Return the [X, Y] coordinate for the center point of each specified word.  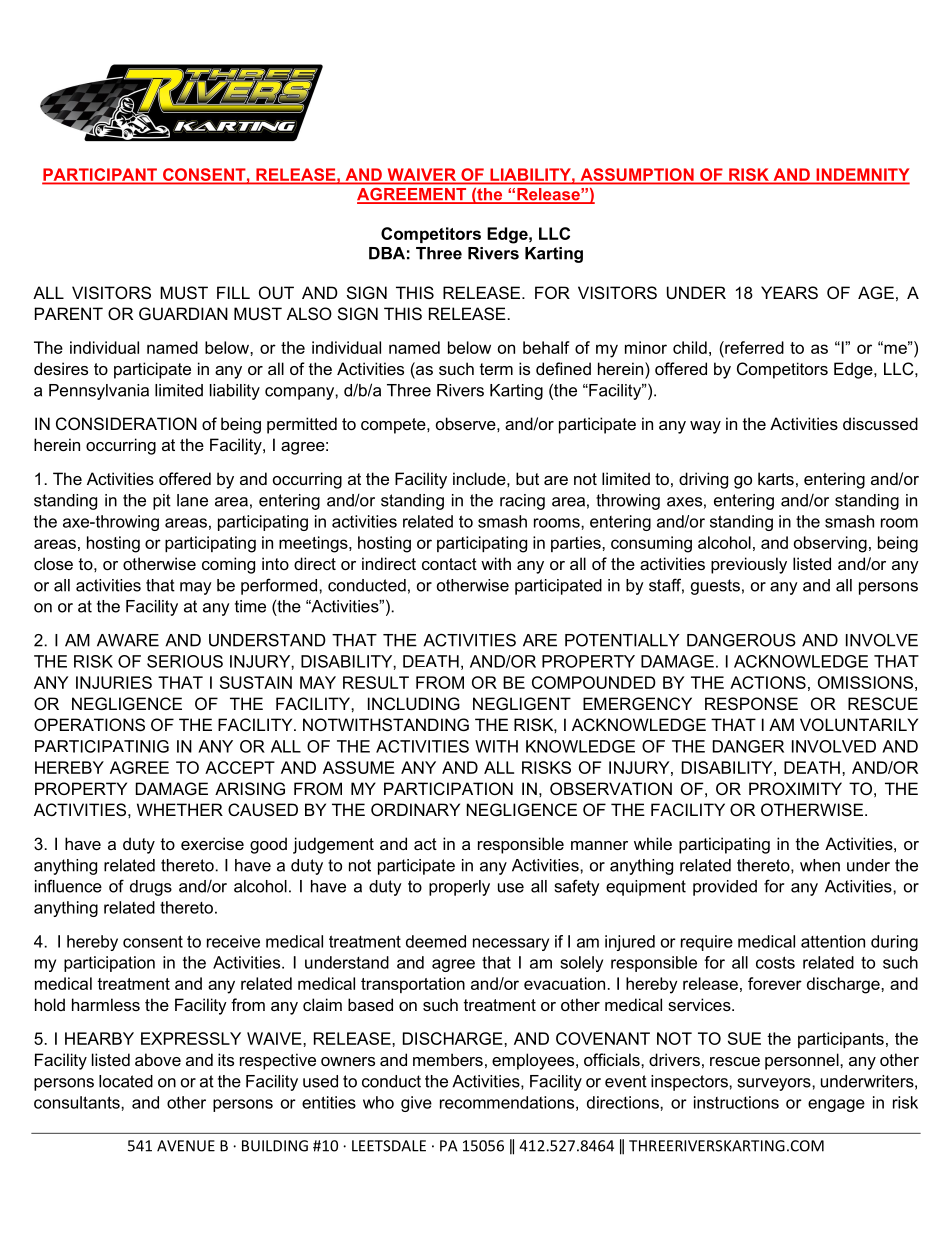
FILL [233, 292]
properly [459, 888]
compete [394, 426]
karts [776, 478]
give [416, 1104]
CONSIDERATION [126, 423]
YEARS [789, 292]
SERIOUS [185, 661]
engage [836, 1105]
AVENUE [186, 1146]
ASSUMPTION [637, 174]
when [820, 865]
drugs [151, 888]
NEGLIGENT [522, 703]
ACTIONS [768, 682]
